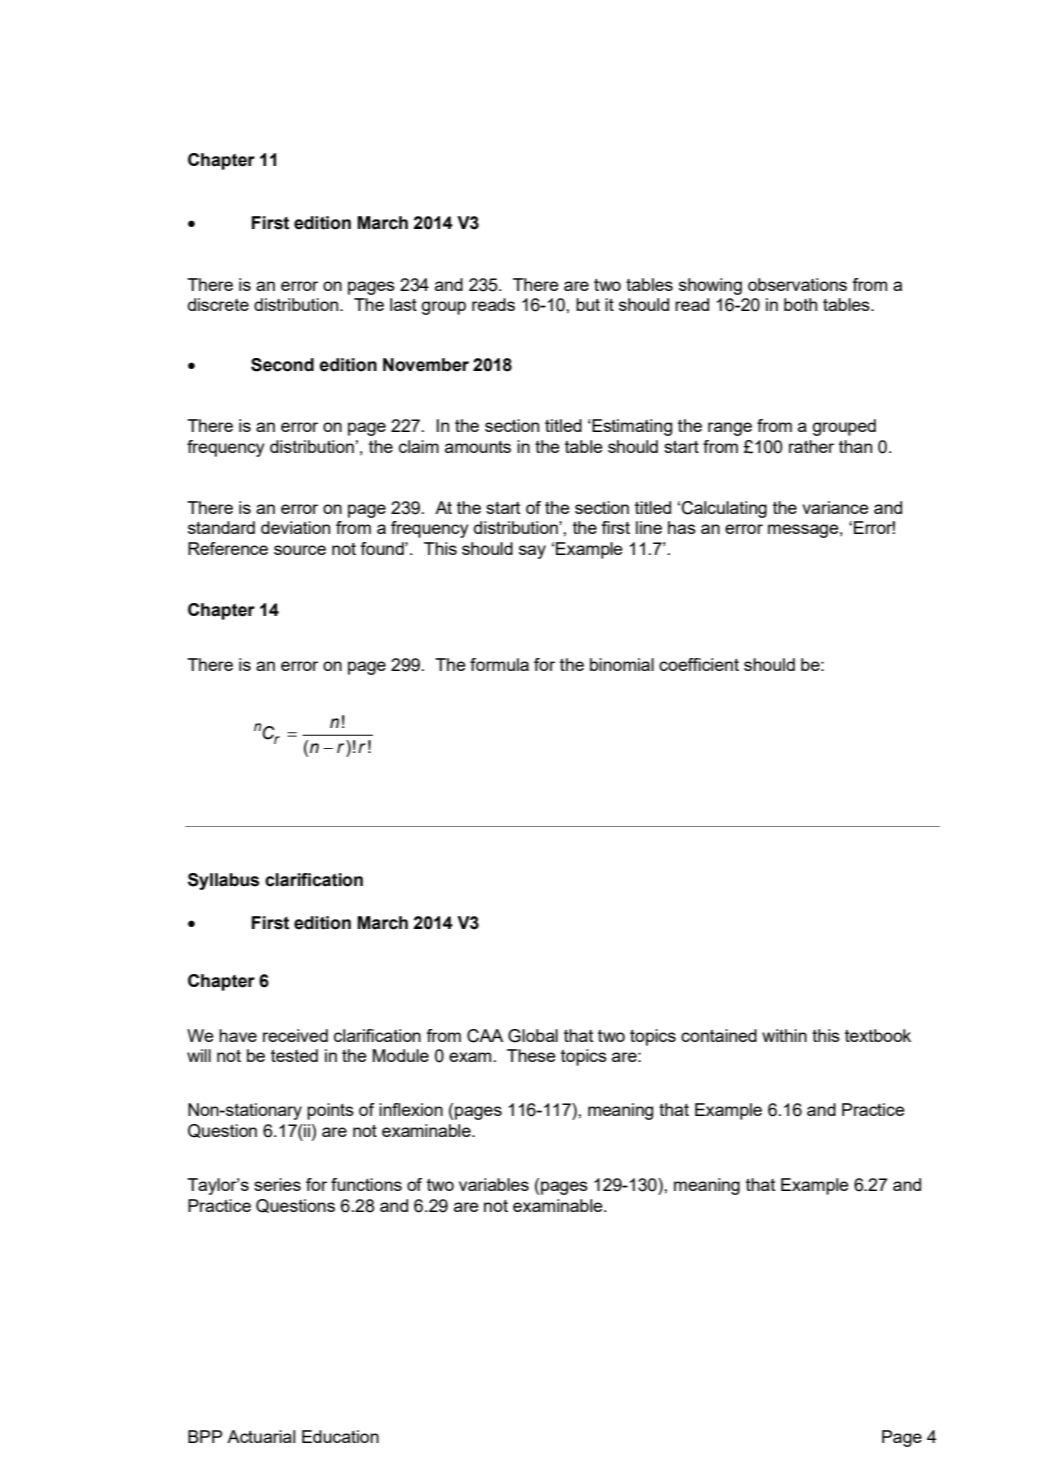 Image resolution: width=1049 pixels, height=1484 pixels. I want to click on variables, so click(494, 1184).
